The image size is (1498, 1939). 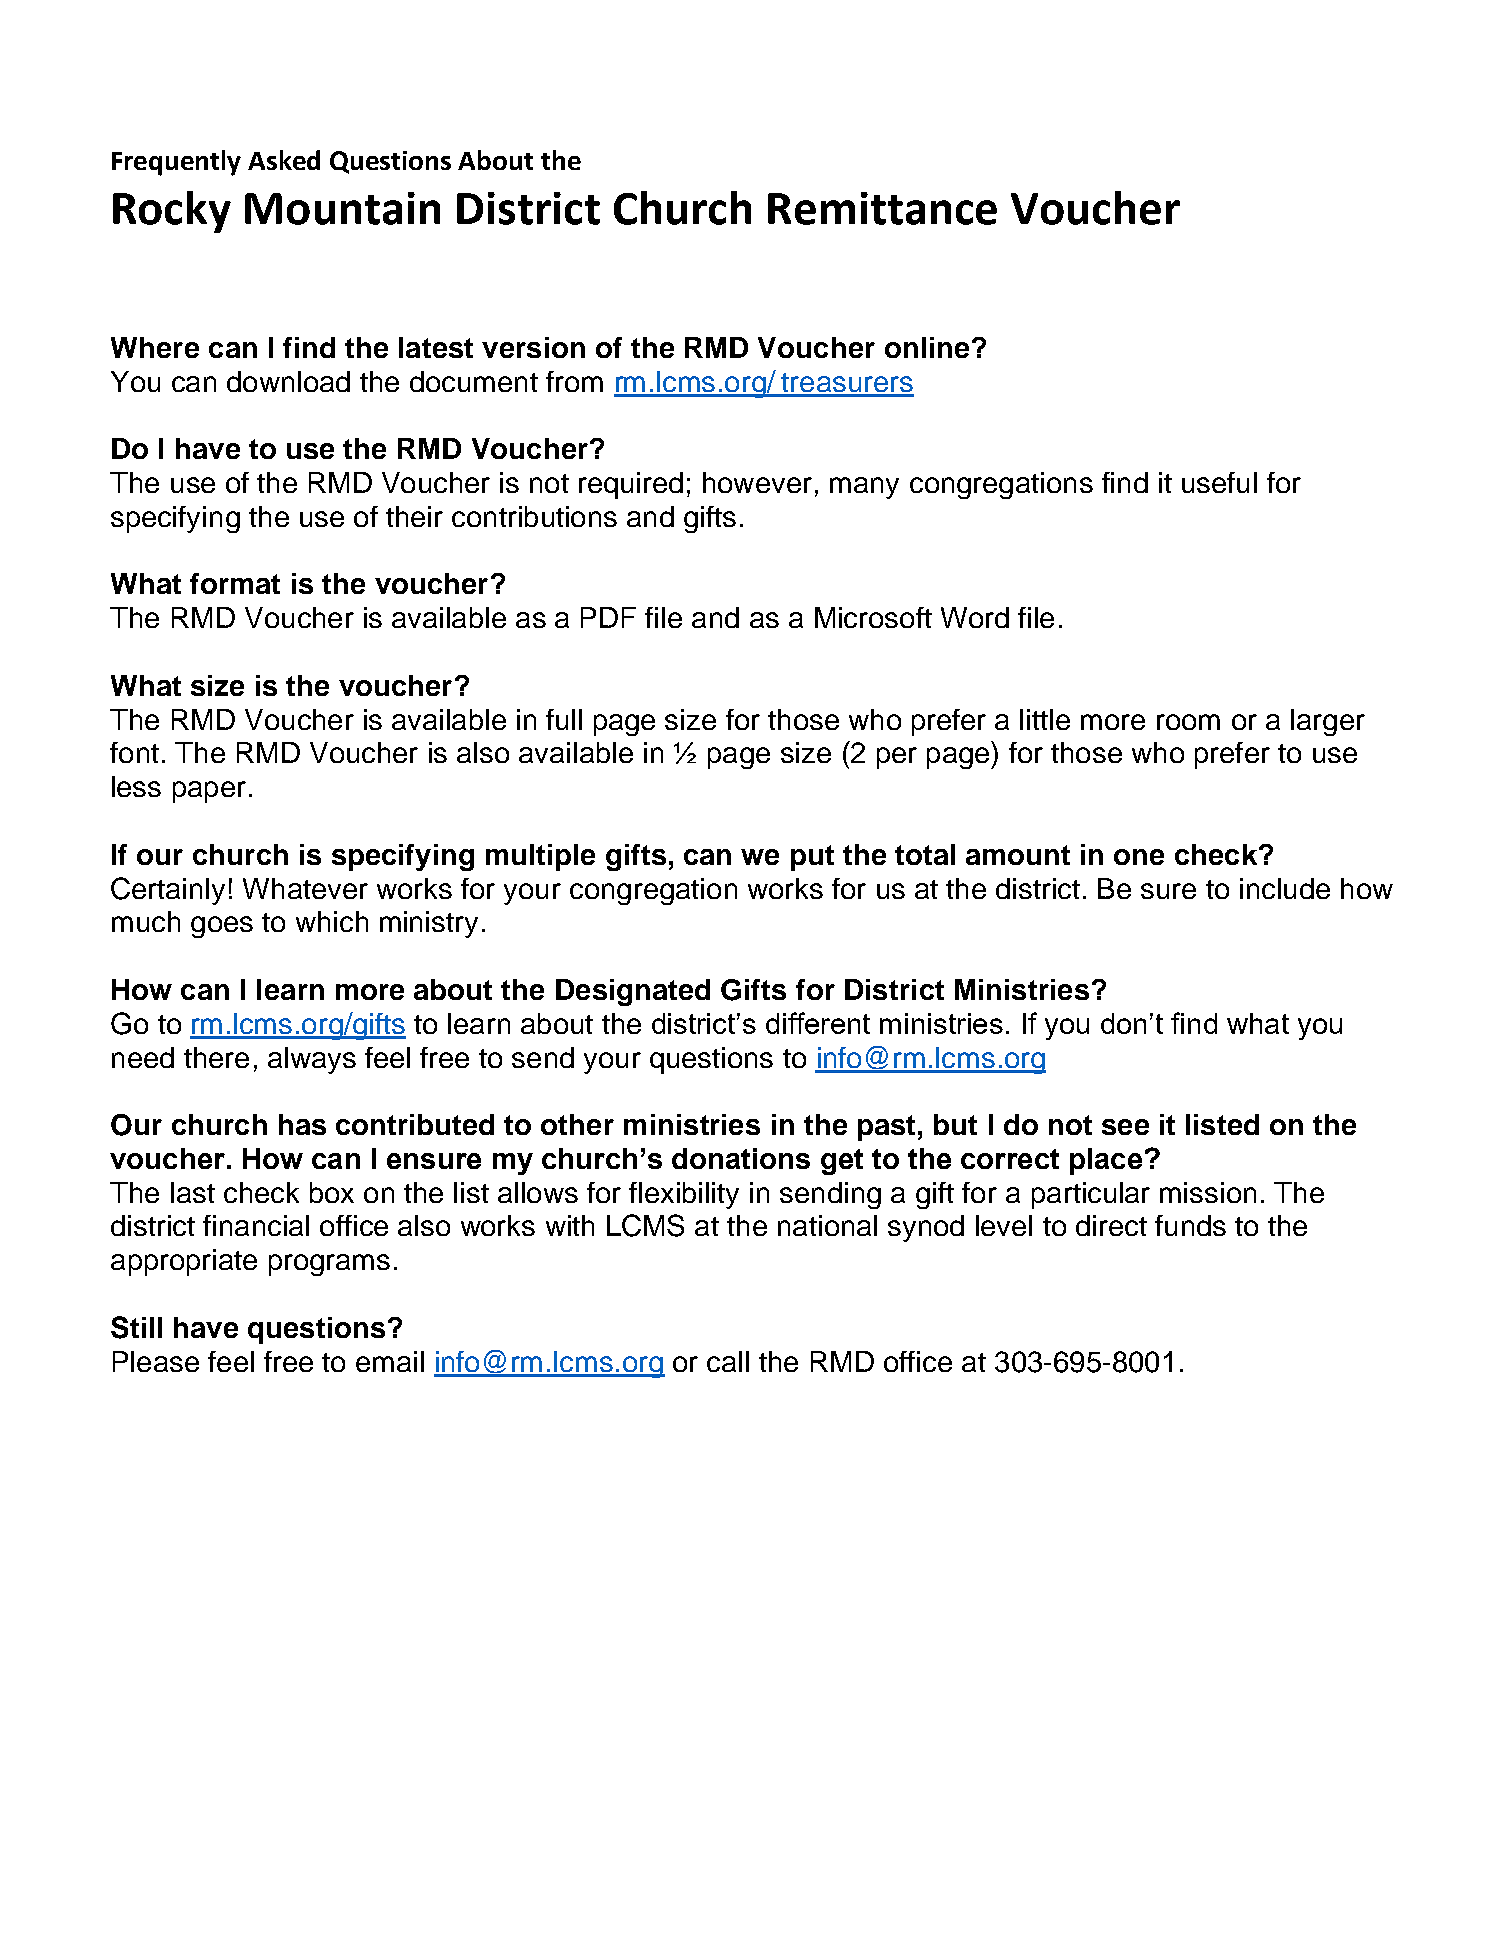 I want to click on Mountain, so click(x=342, y=208).
